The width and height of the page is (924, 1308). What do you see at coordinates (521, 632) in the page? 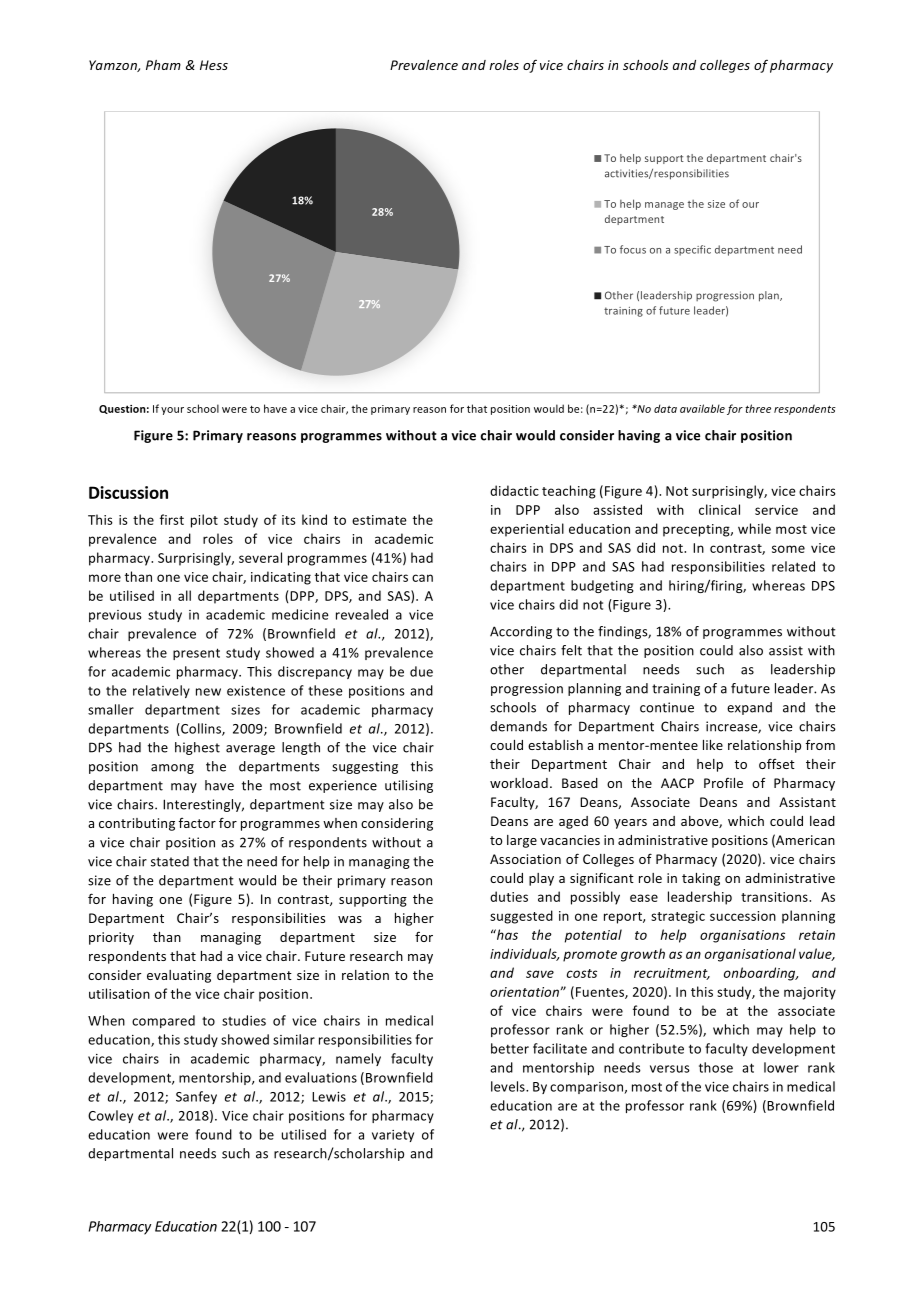
I see `According` at bounding box center [521, 632].
